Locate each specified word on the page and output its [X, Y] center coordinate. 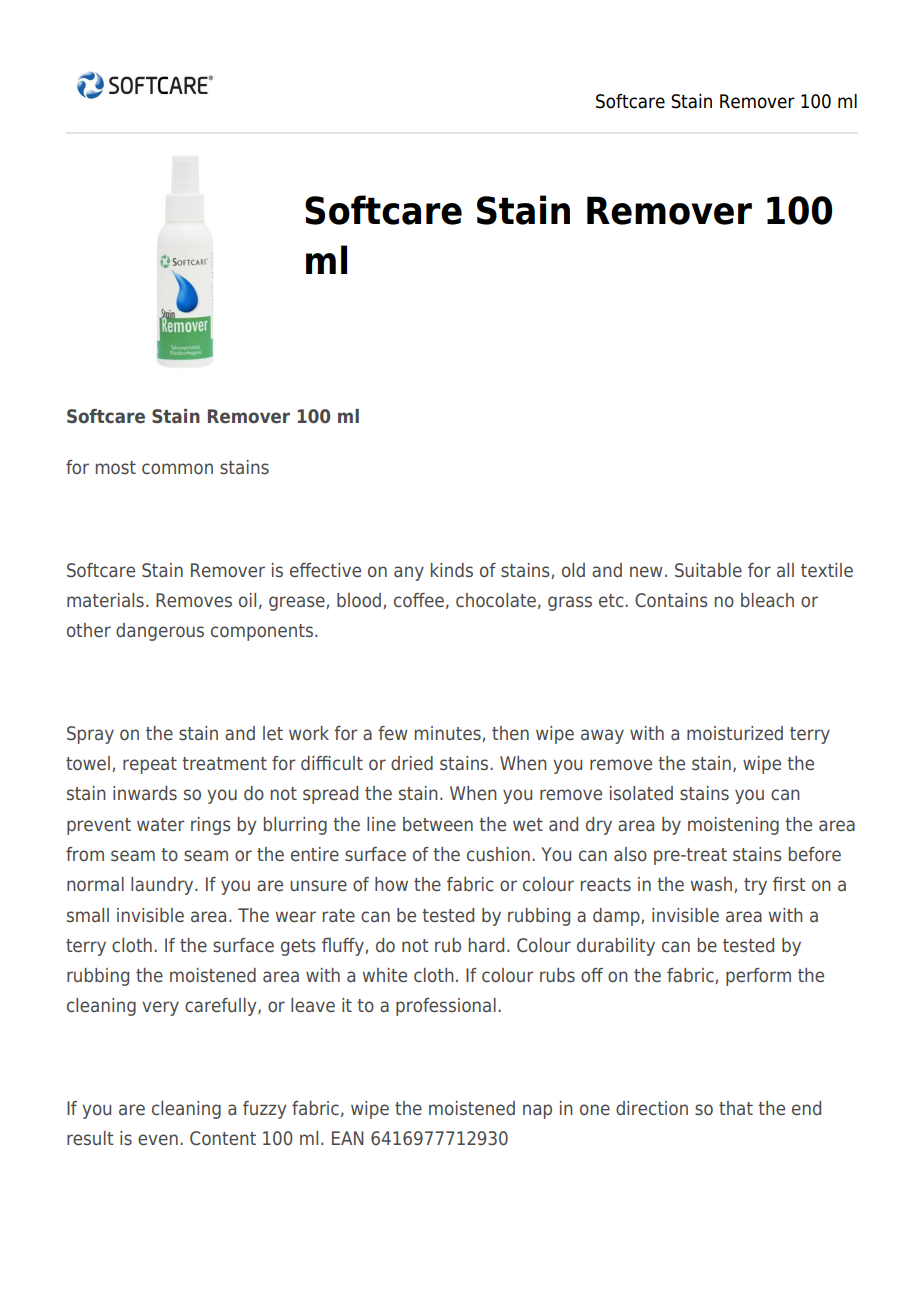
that [736, 1108]
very [160, 1008]
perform [758, 977]
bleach [767, 600]
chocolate [496, 600]
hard [486, 945]
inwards [145, 793]
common [177, 469]
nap [537, 1111]
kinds [452, 570]
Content [223, 1138]
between [438, 824]
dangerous [160, 632]
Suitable [708, 570]
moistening [733, 826]
